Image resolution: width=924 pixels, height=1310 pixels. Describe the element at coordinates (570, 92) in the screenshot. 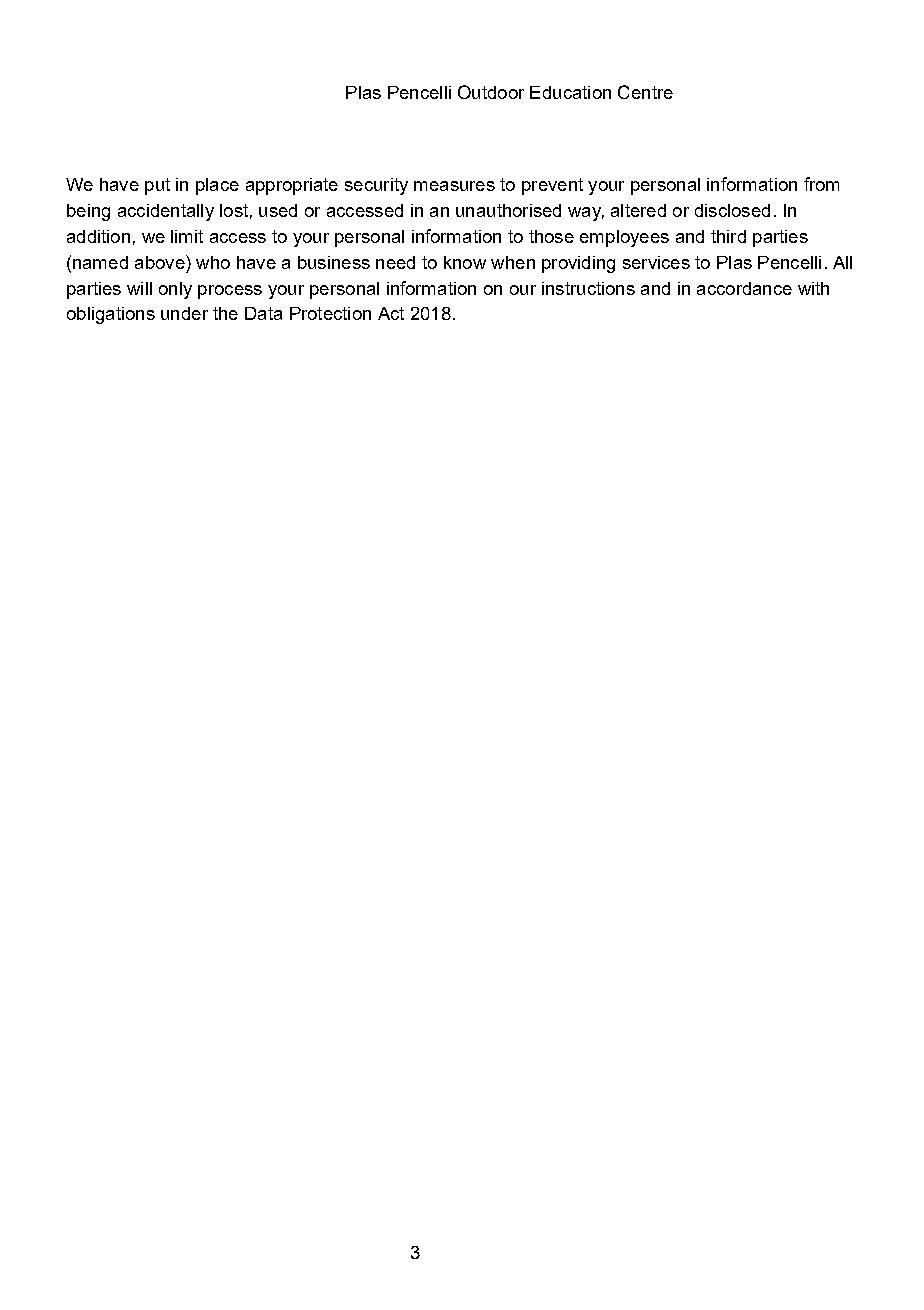

I see `Education` at that location.
